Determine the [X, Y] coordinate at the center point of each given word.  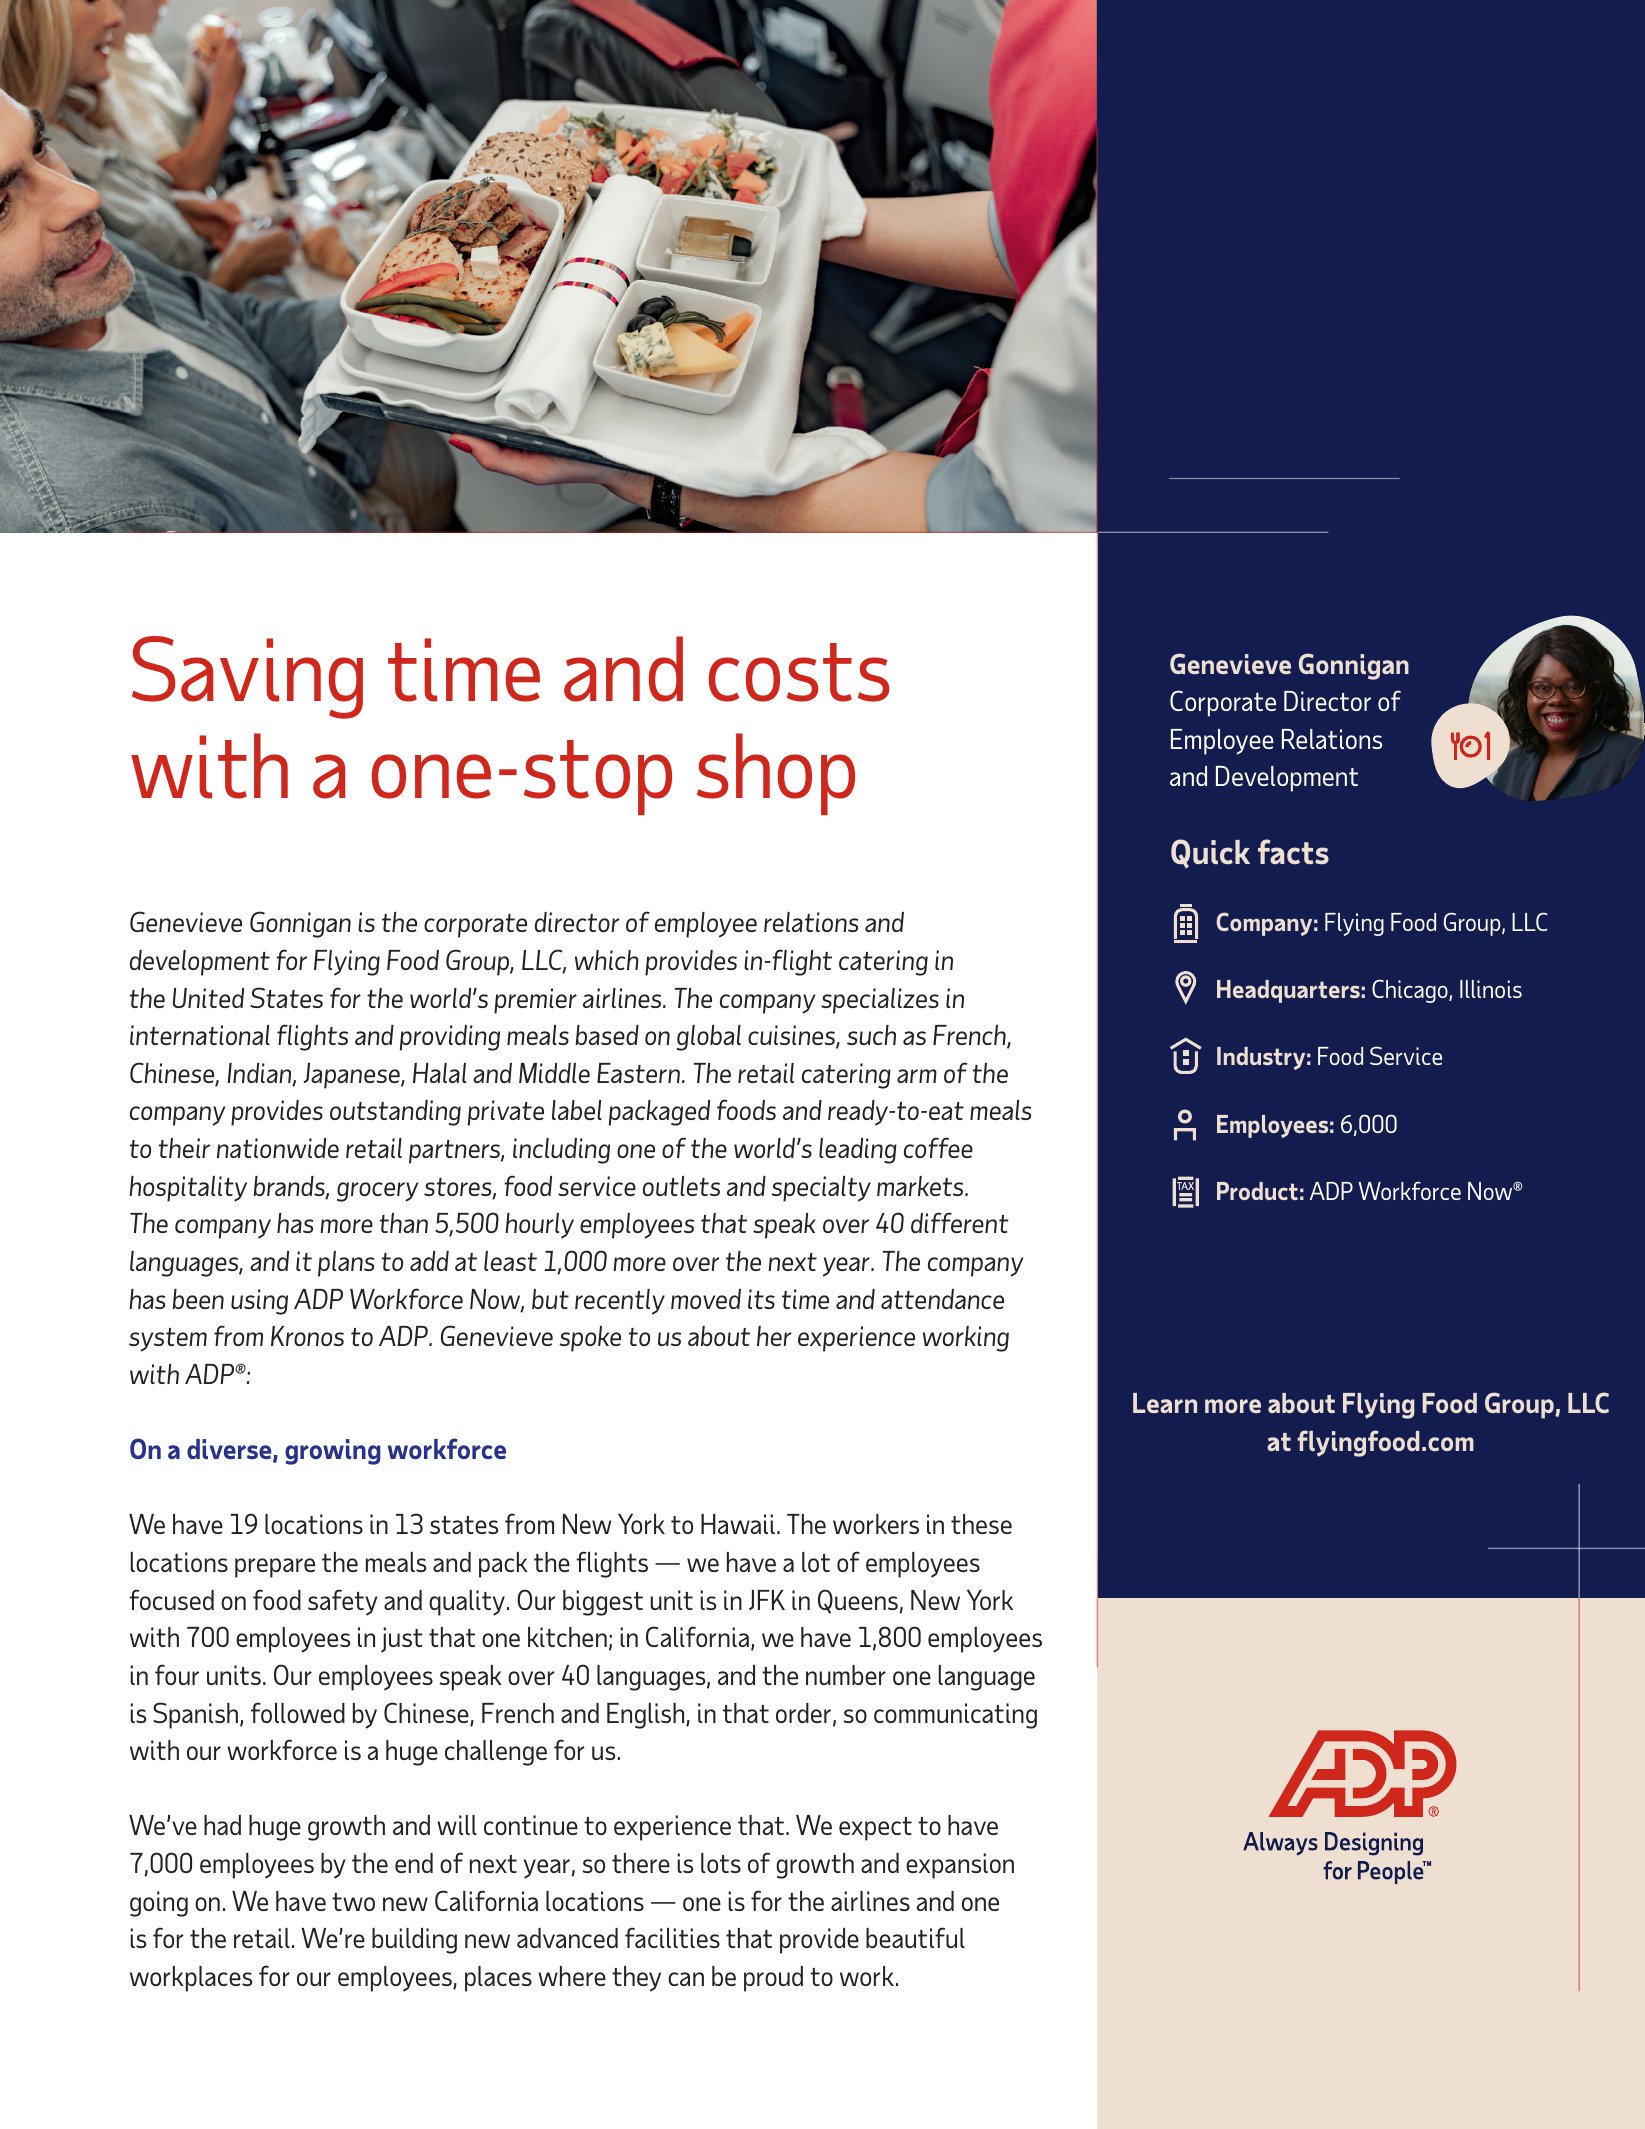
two [353, 1902]
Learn [1165, 1403]
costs [799, 672]
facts [1293, 851]
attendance [942, 1299]
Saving [247, 677]
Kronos [307, 1336]
